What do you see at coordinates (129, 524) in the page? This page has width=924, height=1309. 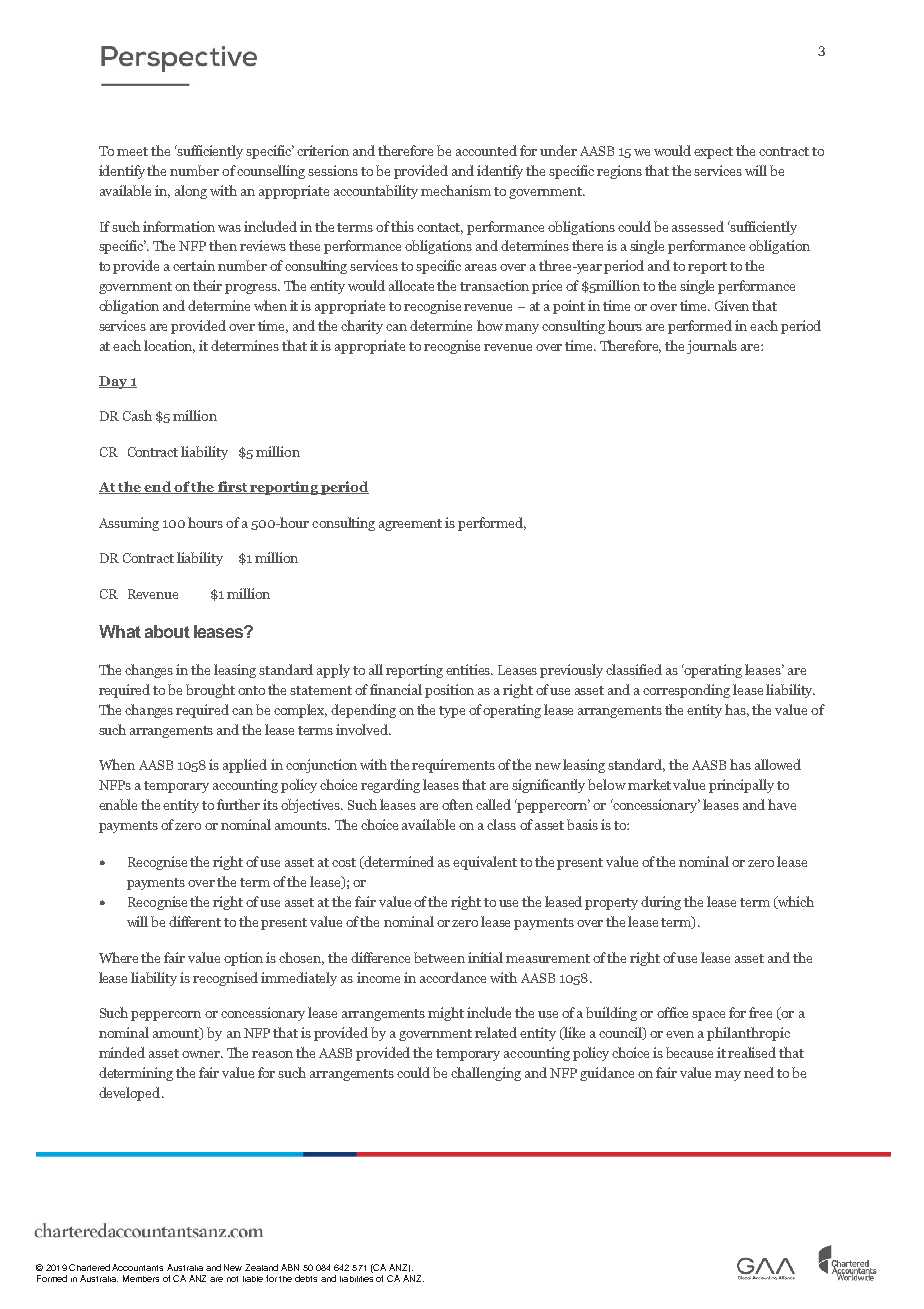 I see `Assuming` at bounding box center [129, 524].
